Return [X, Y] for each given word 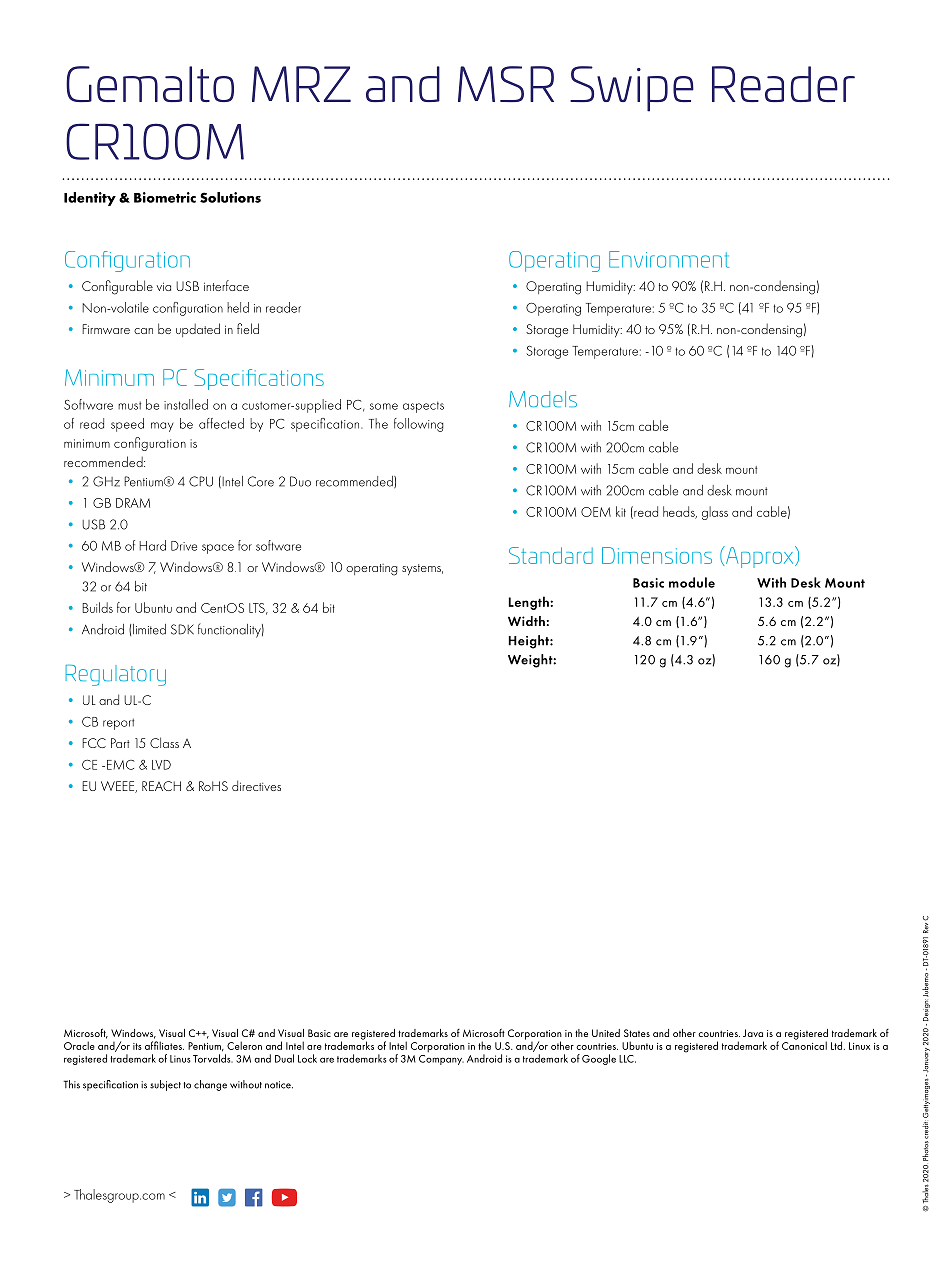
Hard [152, 545]
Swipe [632, 89]
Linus [180, 1059]
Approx [760, 557]
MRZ [301, 84]
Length [529, 603]
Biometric [165, 197]
